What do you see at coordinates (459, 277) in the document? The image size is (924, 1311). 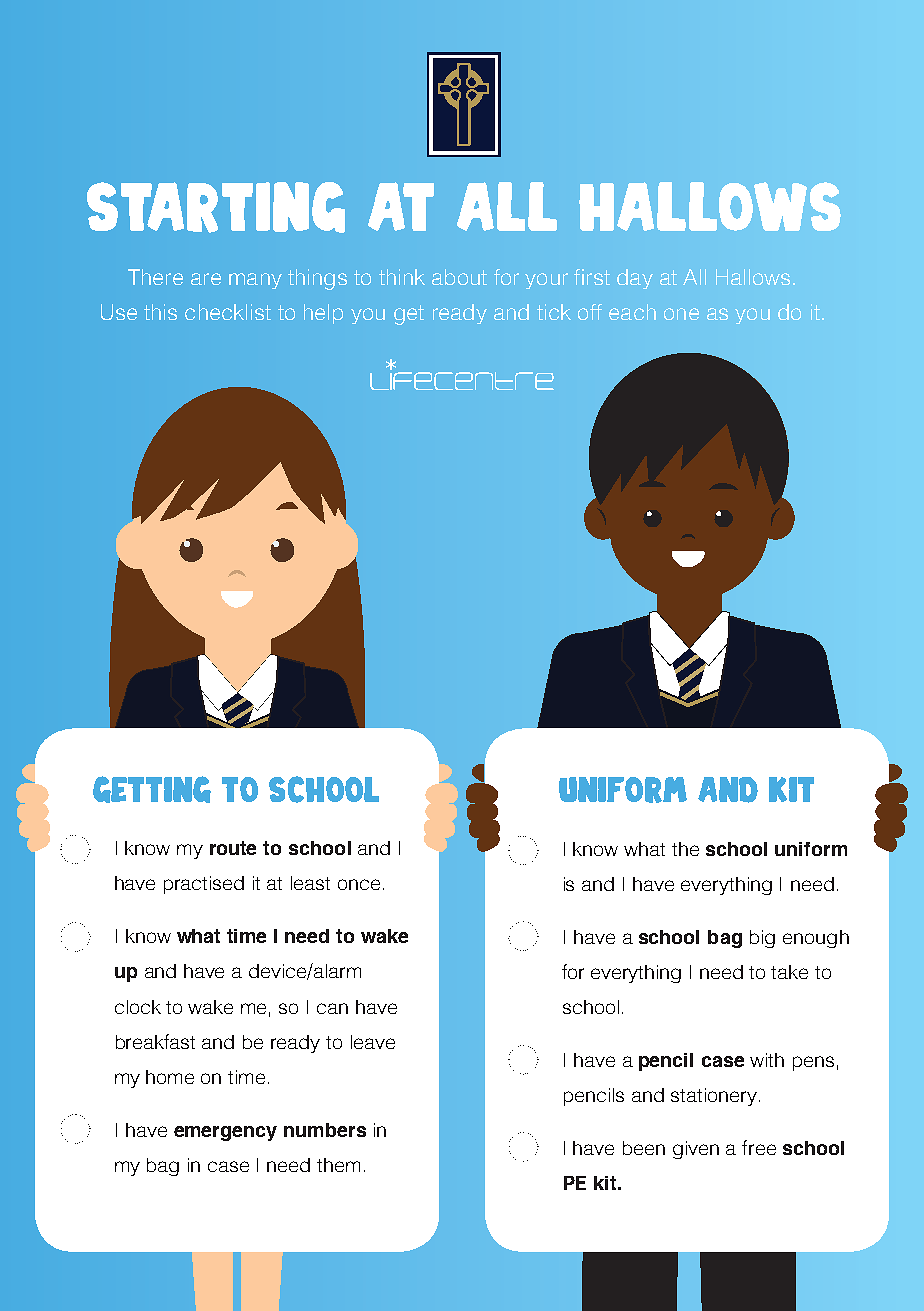 I see `about` at bounding box center [459, 277].
